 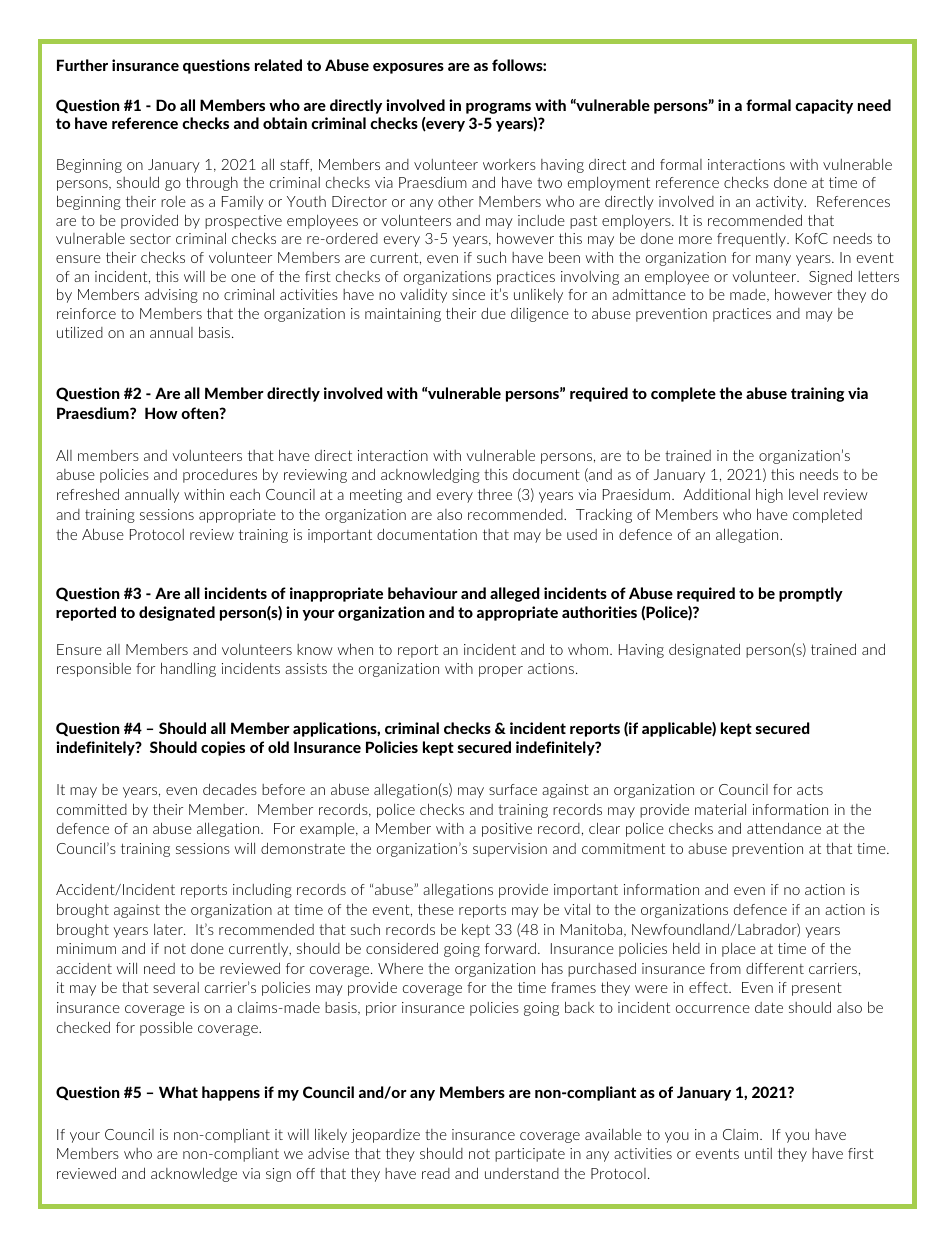 I want to click on capacity, so click(x=824, y=106).
